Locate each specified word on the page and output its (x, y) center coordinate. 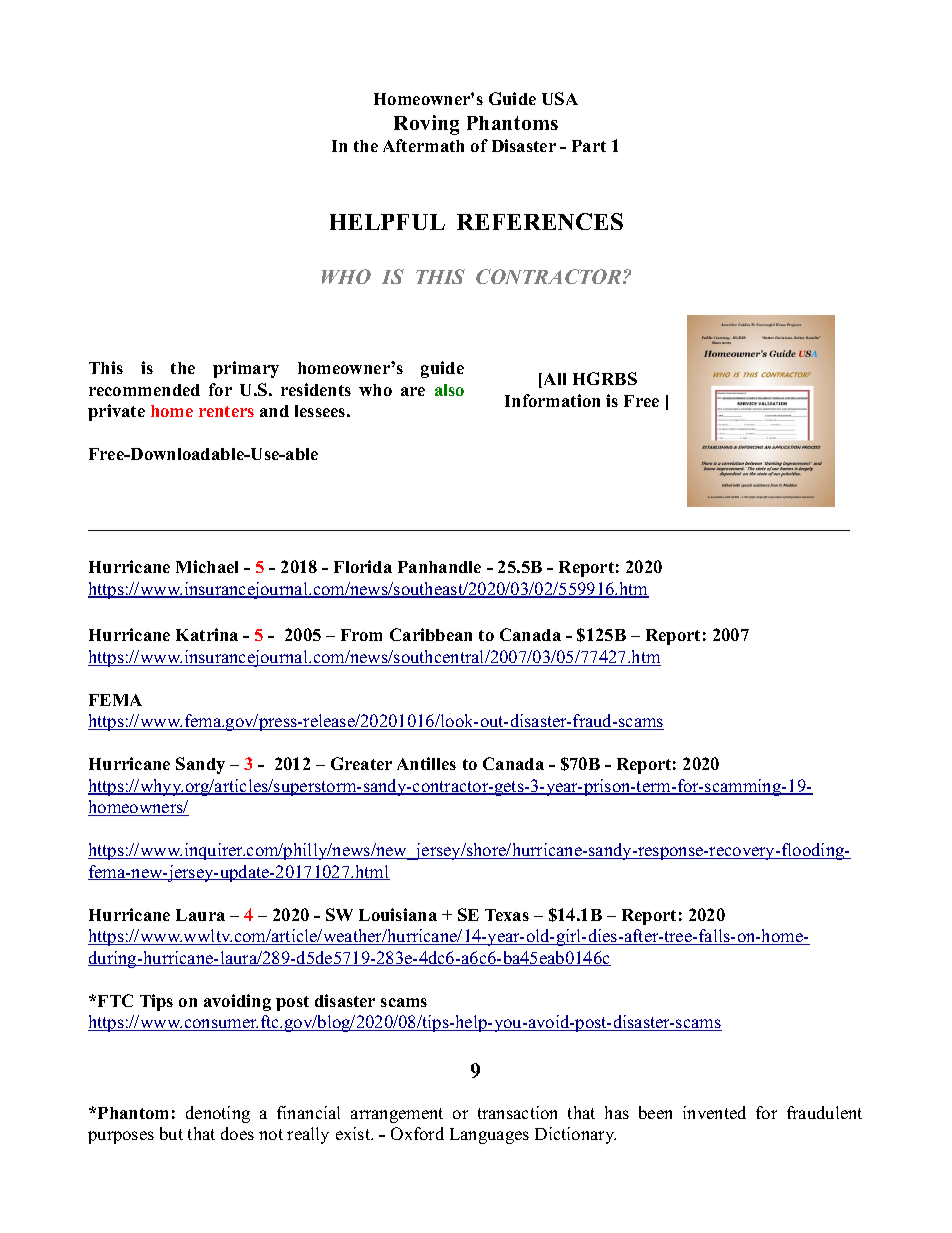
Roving (426, 125)
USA (560, 98)
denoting (218, 1114)
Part (589, 146)
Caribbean (431, 634)
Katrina (207, 634)
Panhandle (439, 567)
